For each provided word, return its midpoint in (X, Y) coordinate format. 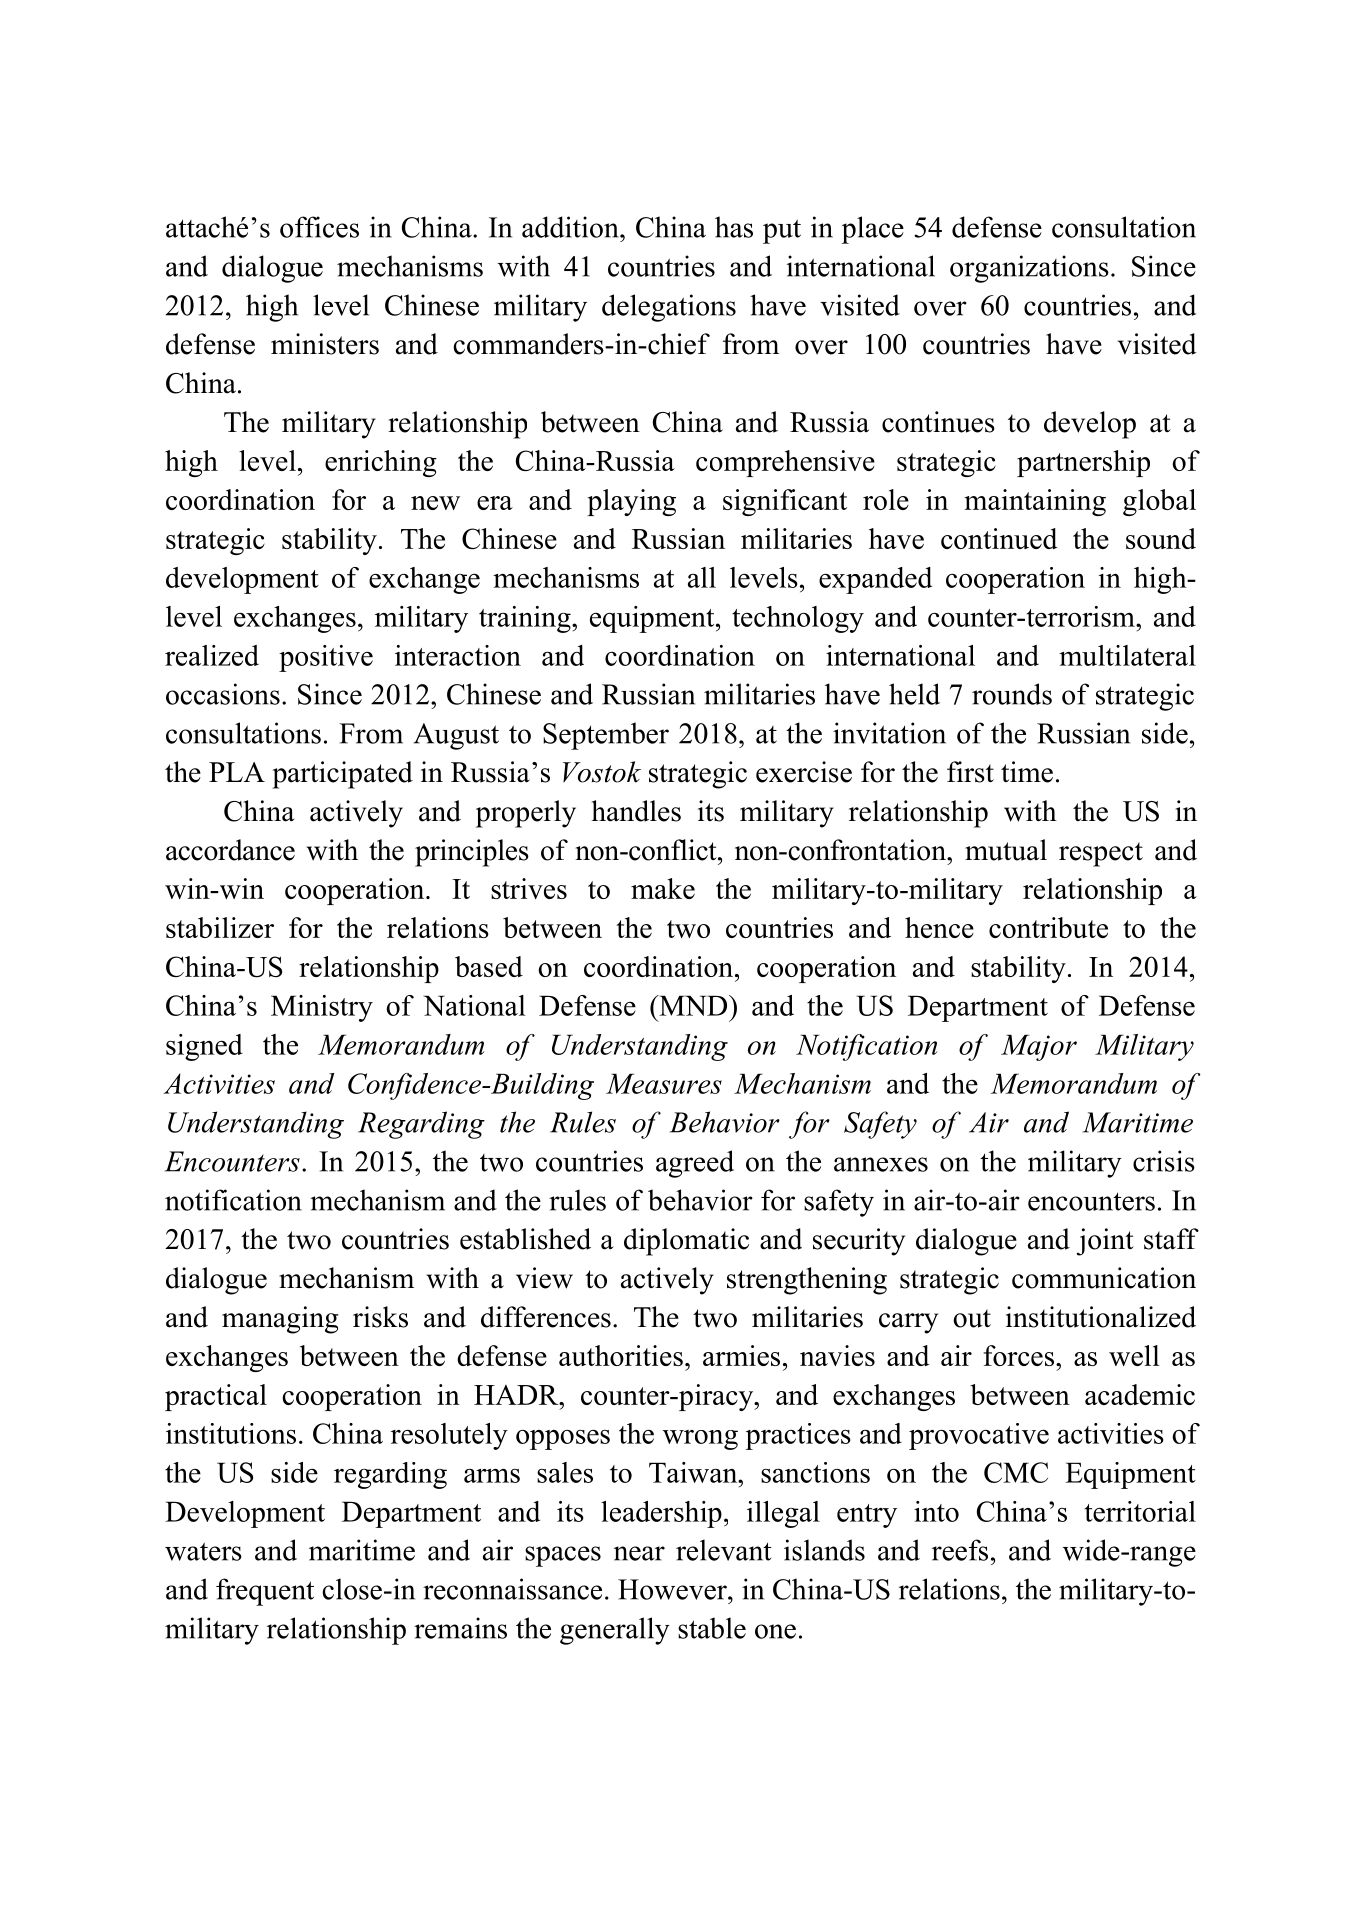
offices (319, 227)
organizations (1029, 269)
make (663, 888)
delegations (669, 308)
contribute (1048, 927)
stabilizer (220, 927)
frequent (265, 1592)
